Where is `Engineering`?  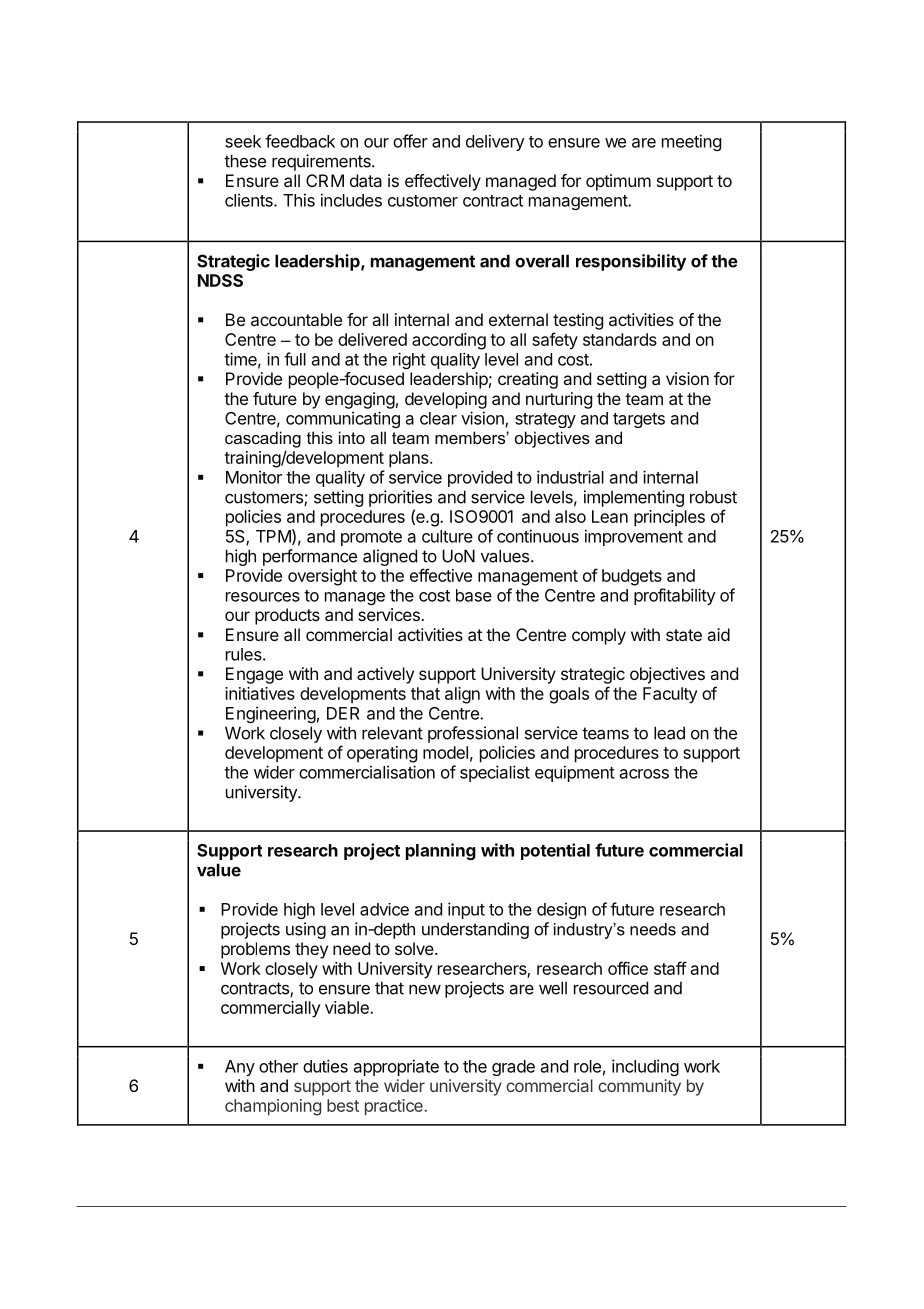
Engineering is located at coordinates (271, 714).
